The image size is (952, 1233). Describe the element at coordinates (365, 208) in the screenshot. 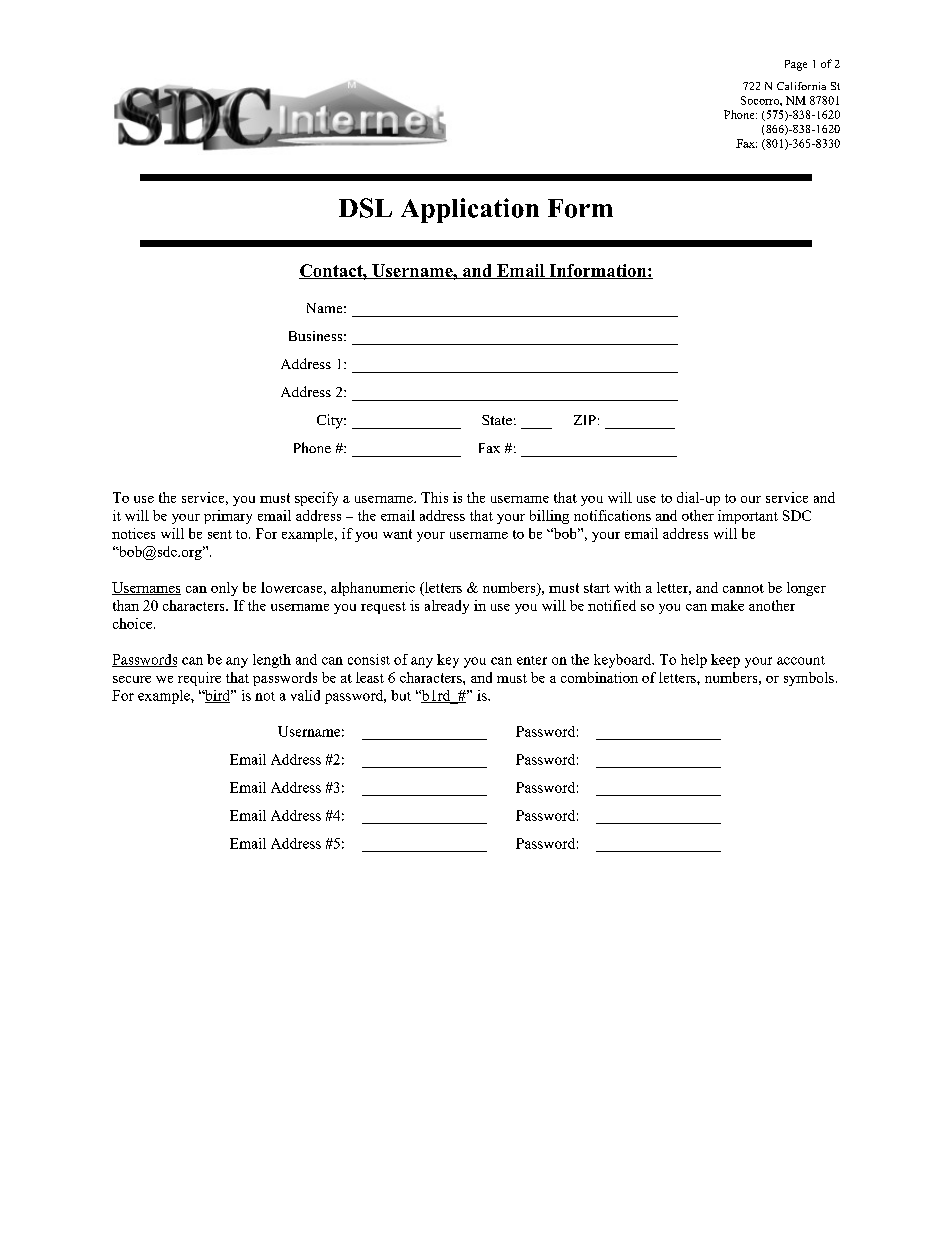

I see `DSL` at that location.
